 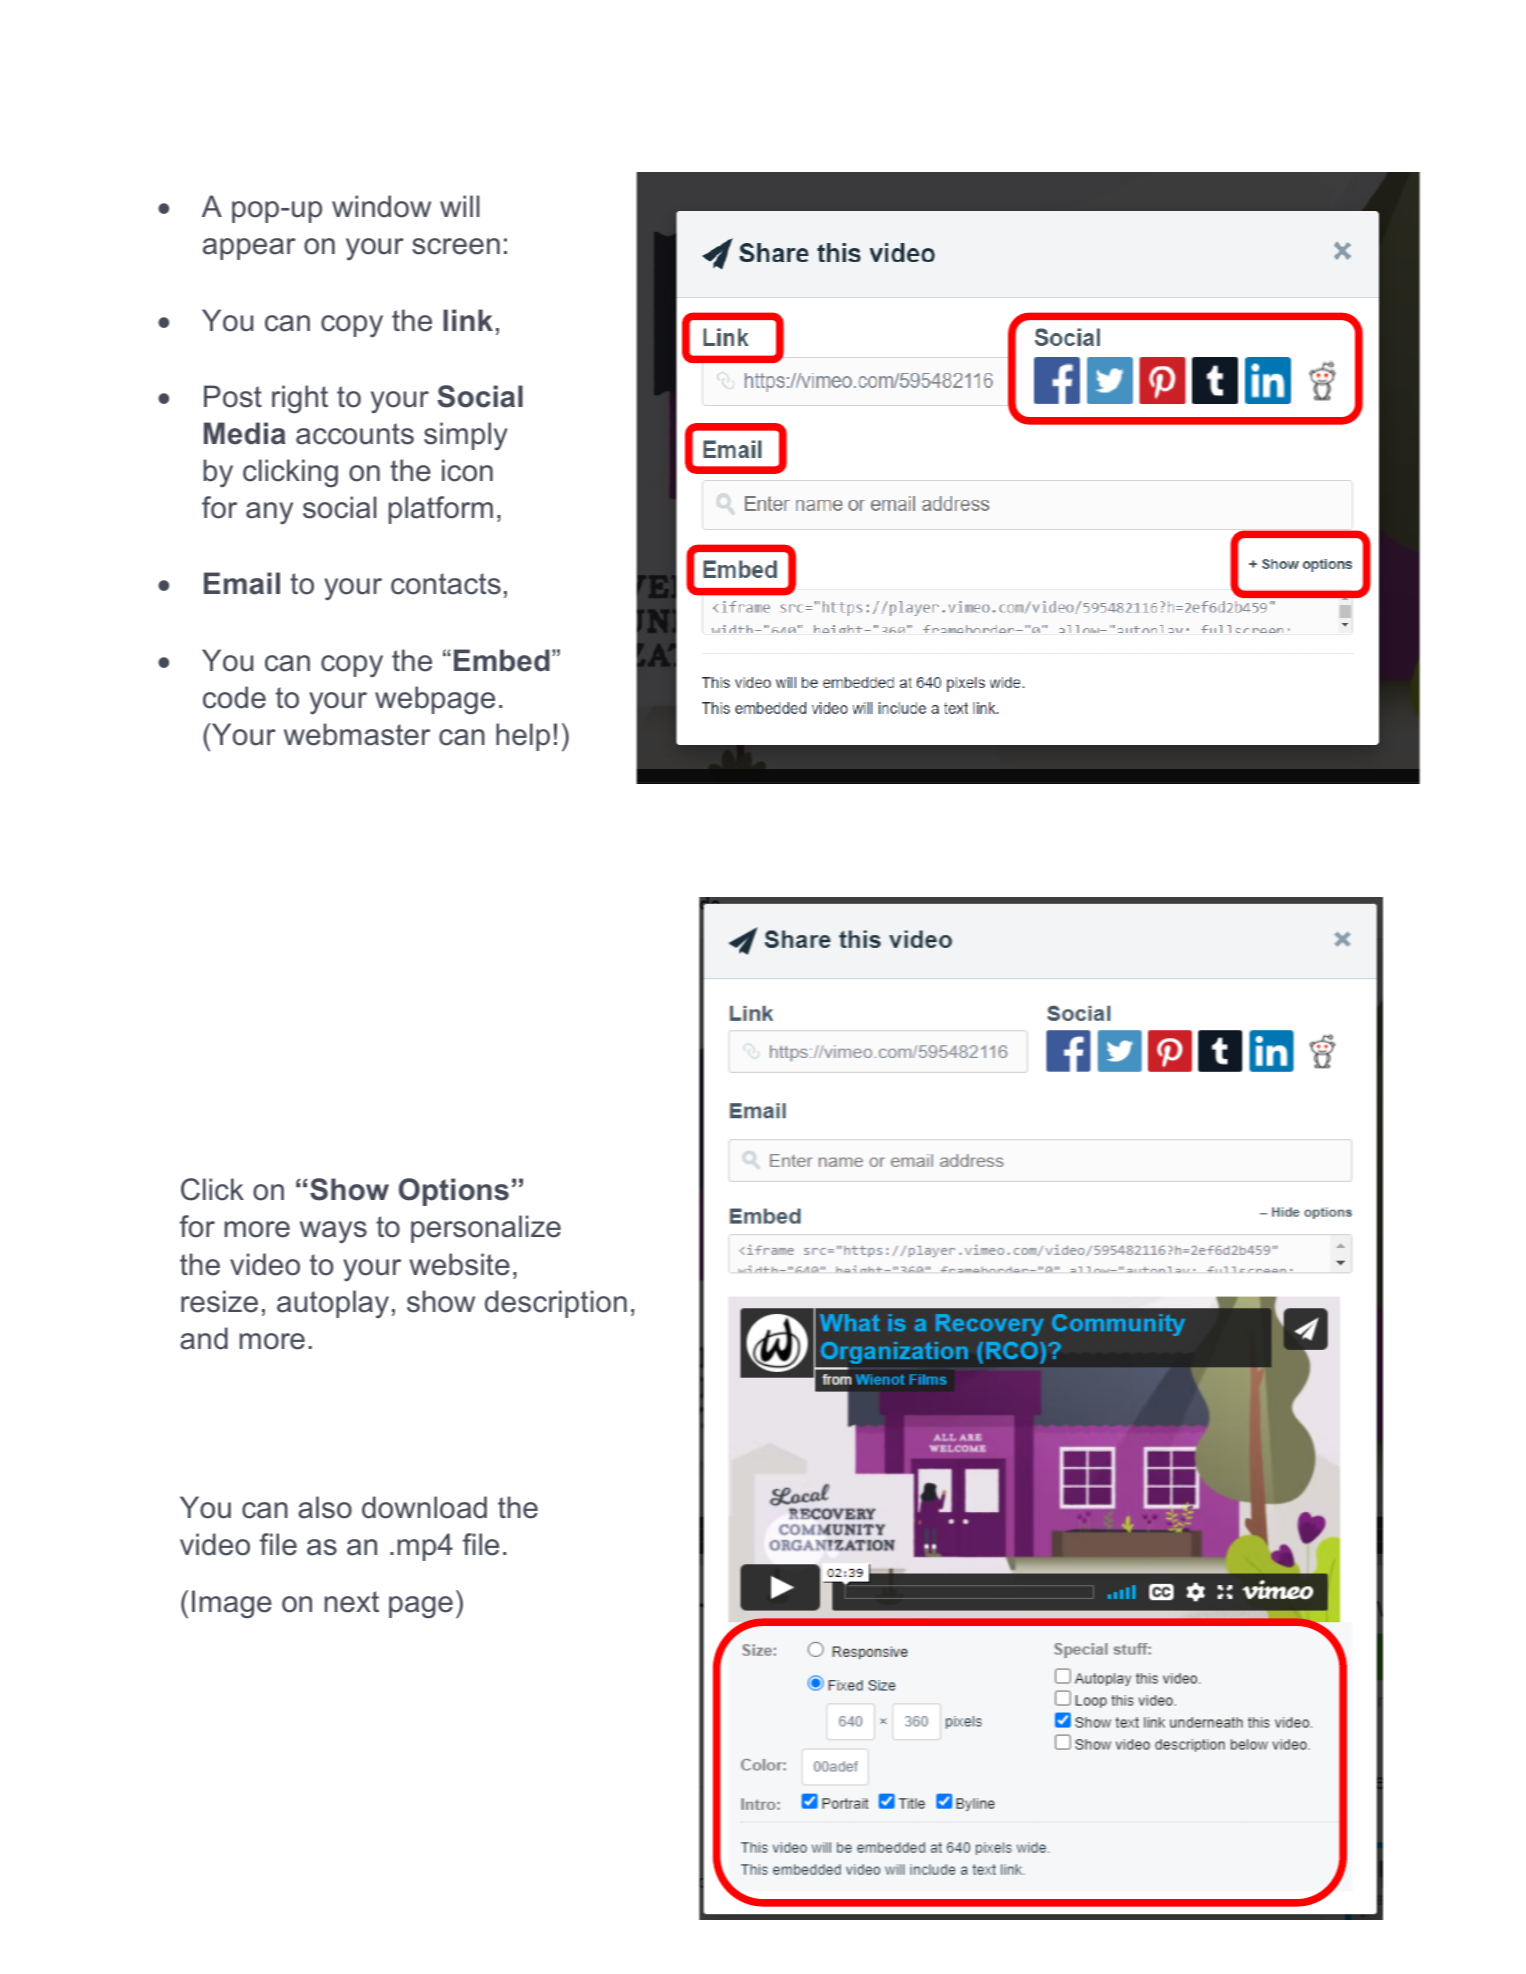 What do you see at coordinates (460, 206) in the screenshot?
I see `will` at bounding box center [460, 206].
